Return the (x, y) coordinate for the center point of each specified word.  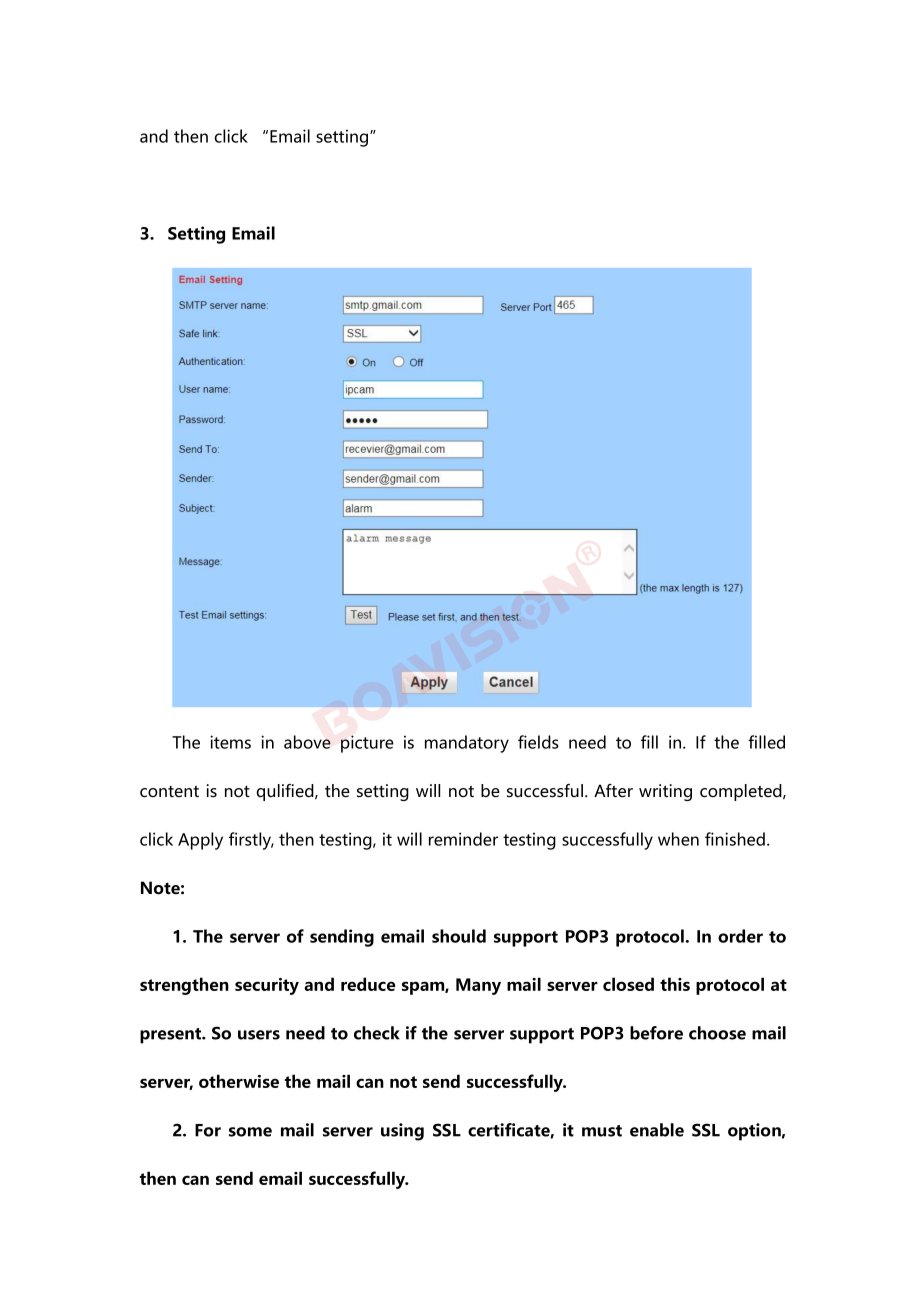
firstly (251, 841)
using (402, 1132)
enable (657, 1130)
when (678, 839)
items (230, 742)
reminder (463, 839)
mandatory (467, 744)
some (250, 1132)
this (675, 984)
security (267, 986)
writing (665, 792)
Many (478, 986)
